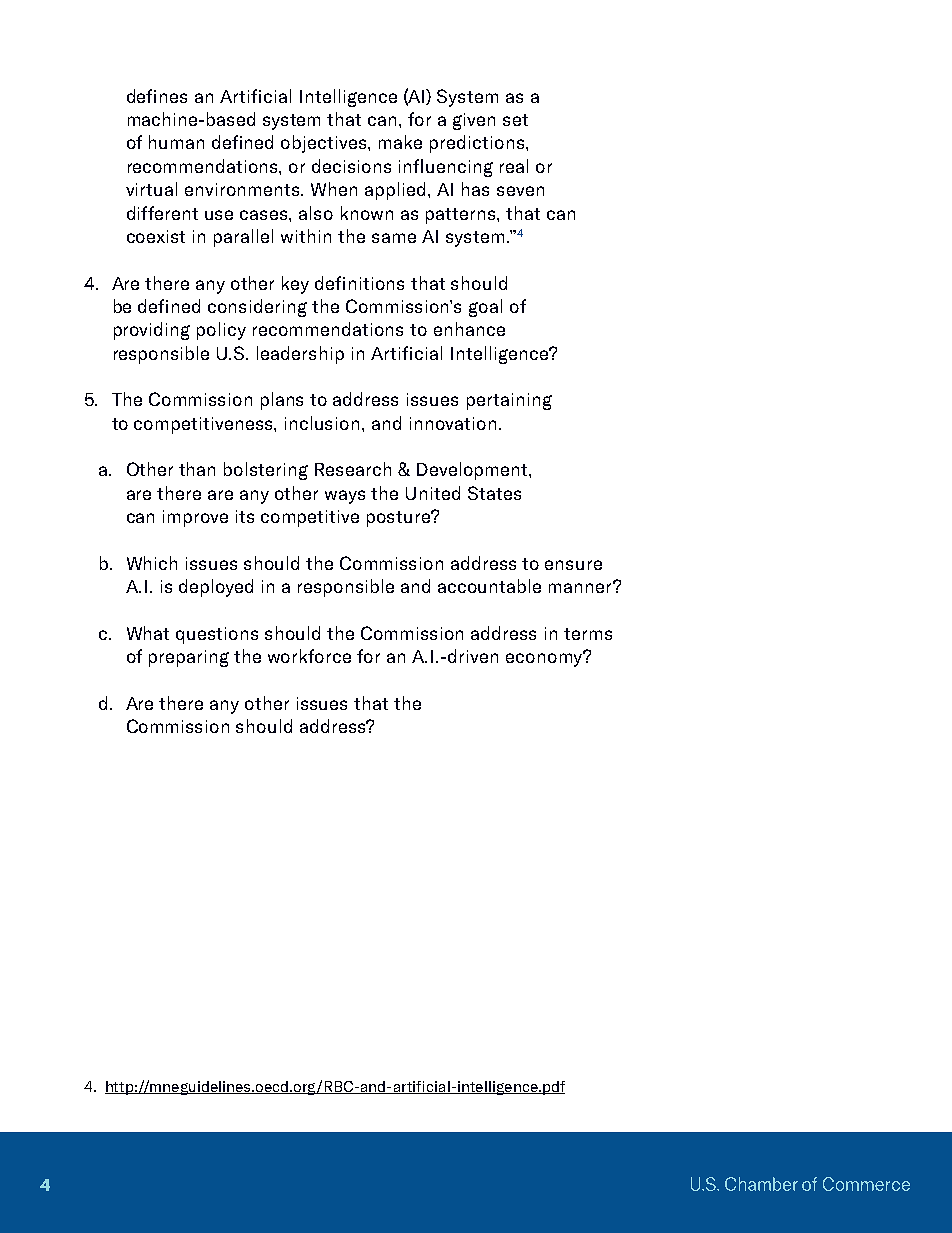 The height and width of the screenshot is (1233, 952). I want to click on set, so click(515, 120).
